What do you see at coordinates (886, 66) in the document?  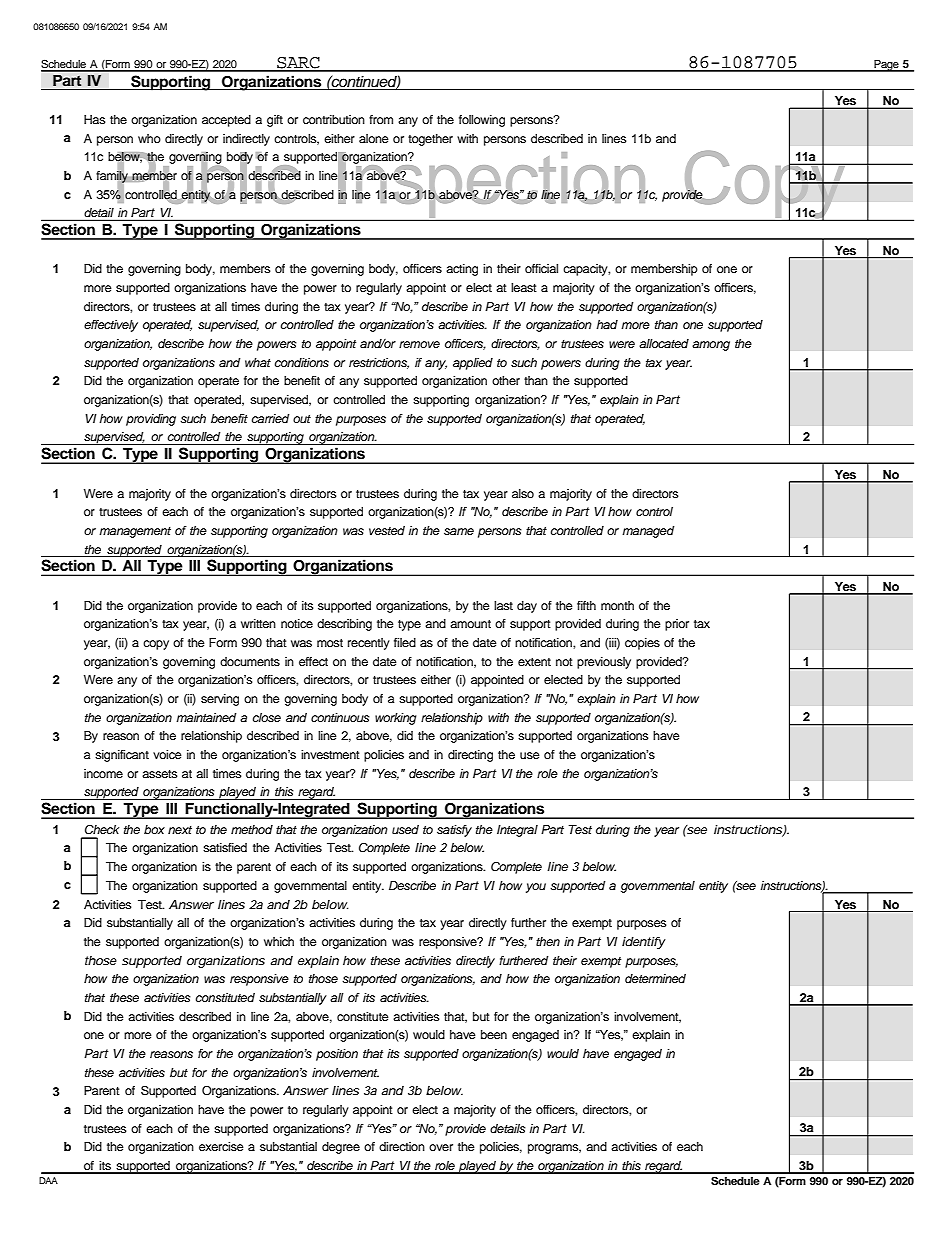 I see `Page` at bounding box center [886, 66].
